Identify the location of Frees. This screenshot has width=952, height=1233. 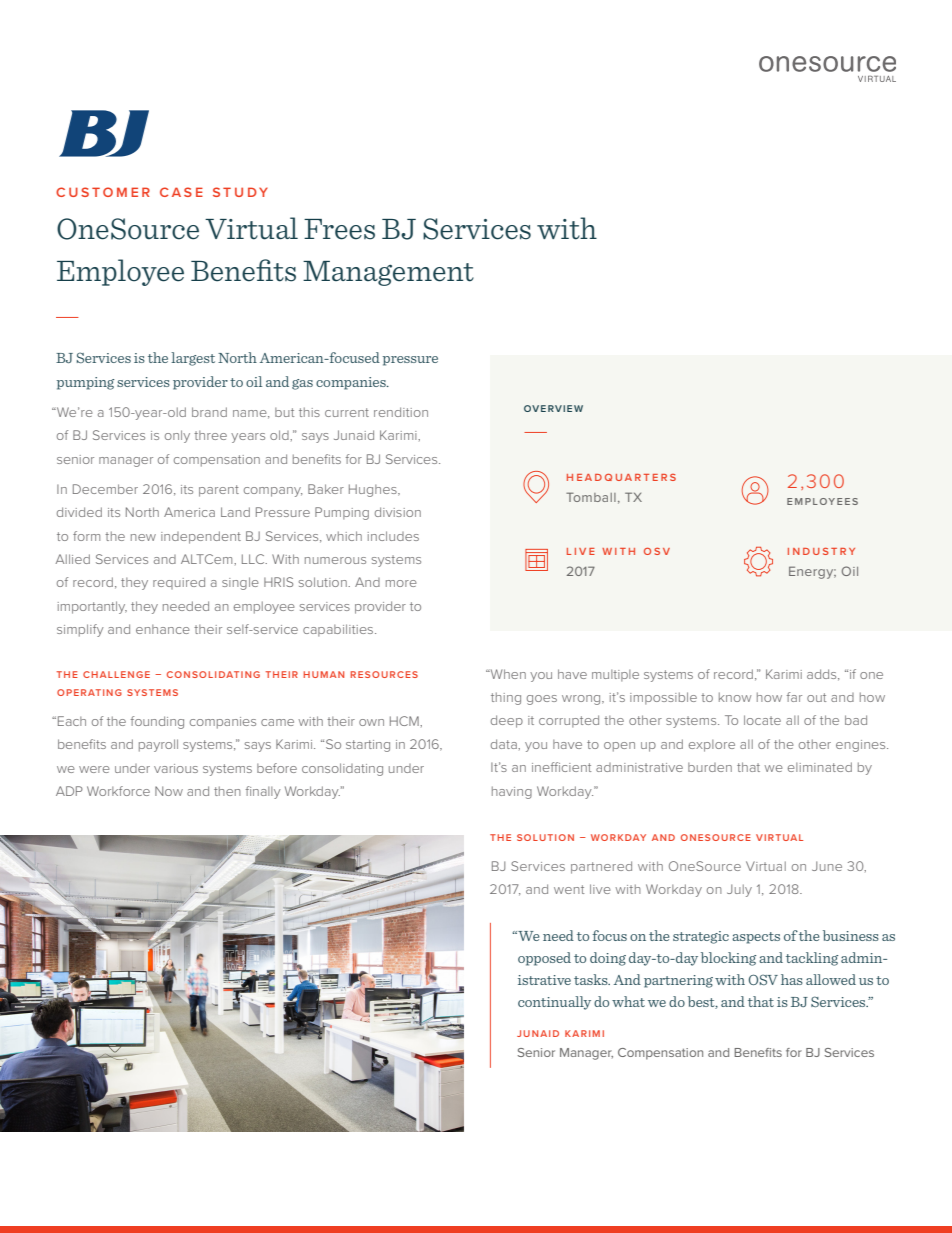
(339, 229).
